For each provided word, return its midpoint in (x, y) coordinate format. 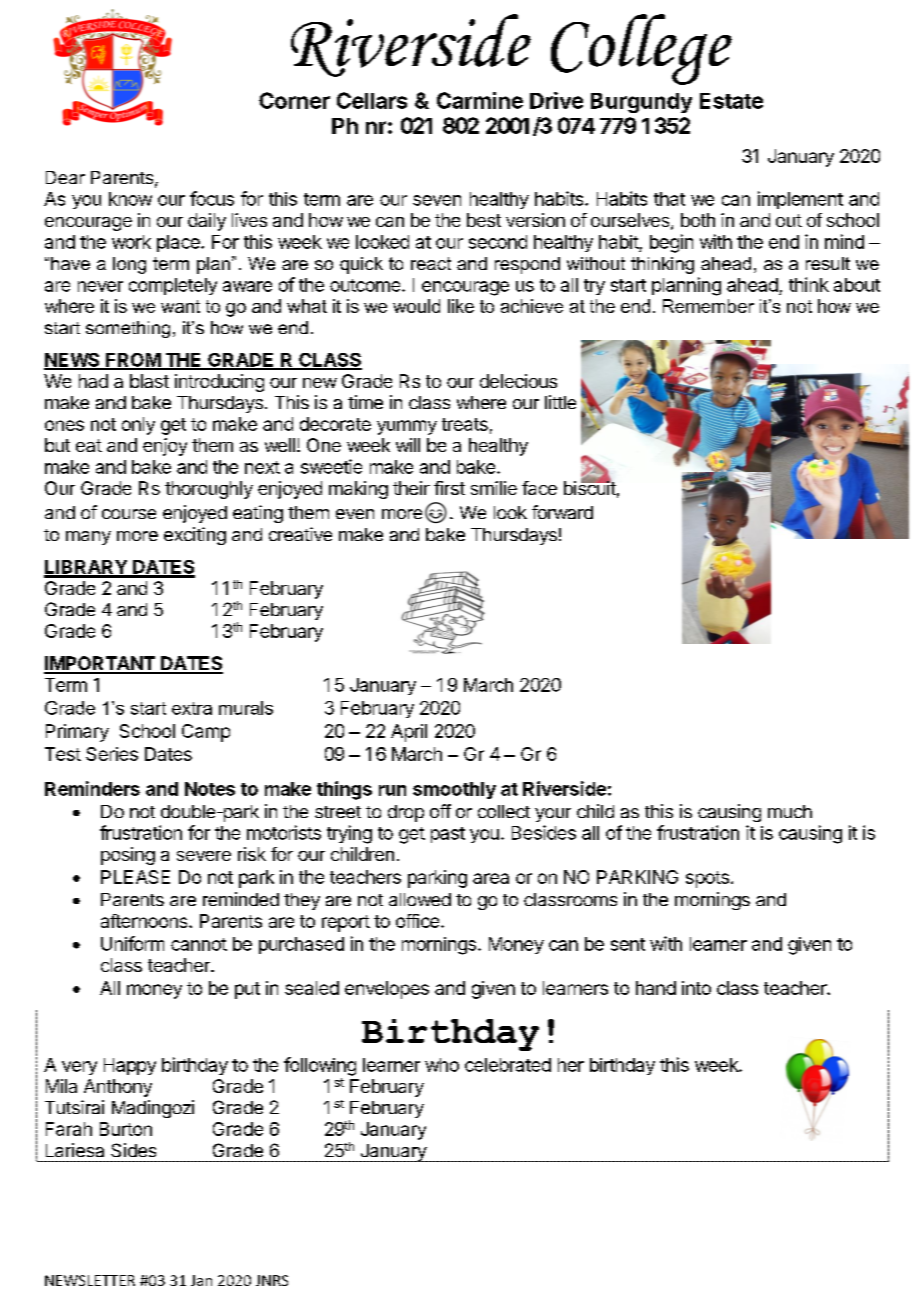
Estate (731, 101)
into (696, 988)
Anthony (118, 1088)
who (442, 1065)
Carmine (480, 100)
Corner (294, 100)
